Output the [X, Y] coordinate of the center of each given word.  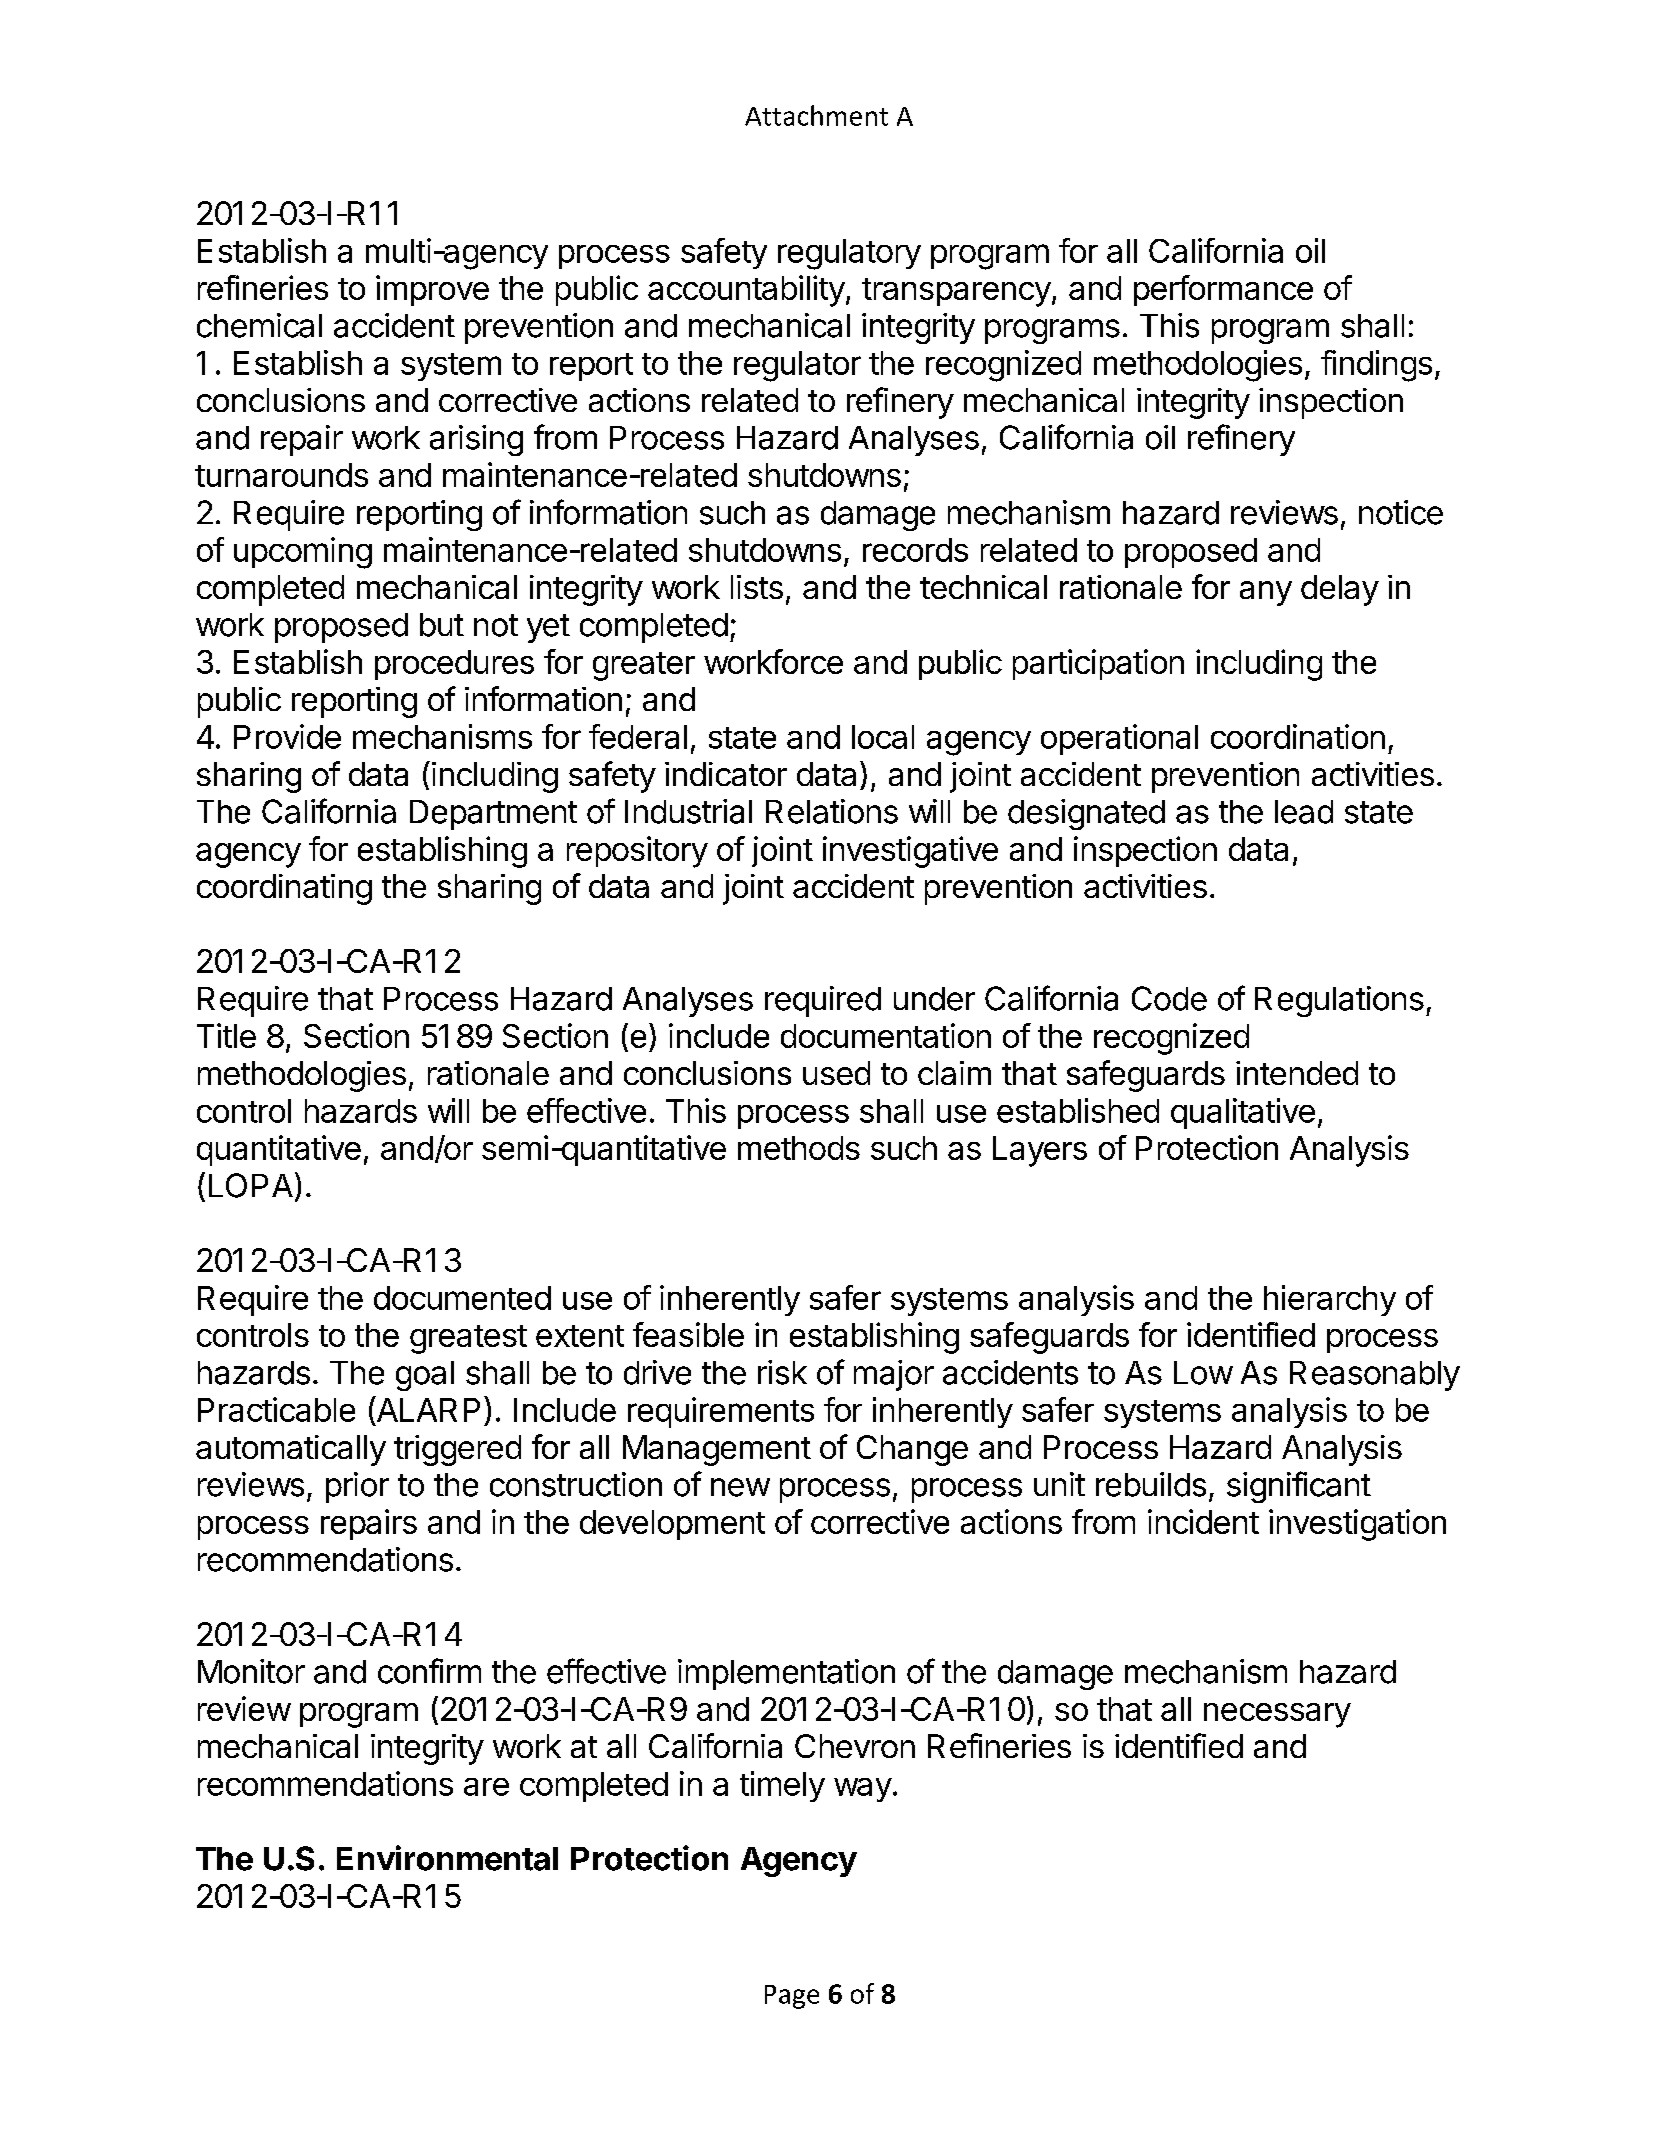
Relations [832, 811]
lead [1304, 812]
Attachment [816, 115]
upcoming [303, 553]
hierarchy [1330, 1300]
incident [1203, 1521]
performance [1223, 290]
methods [799, 1148]
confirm [429, 1671]
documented [462, 1298]
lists [757, 587]
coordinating [284, 889]
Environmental [447, 1858]
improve [432, 290]
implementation [786, 1674]
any [1266, 593]
